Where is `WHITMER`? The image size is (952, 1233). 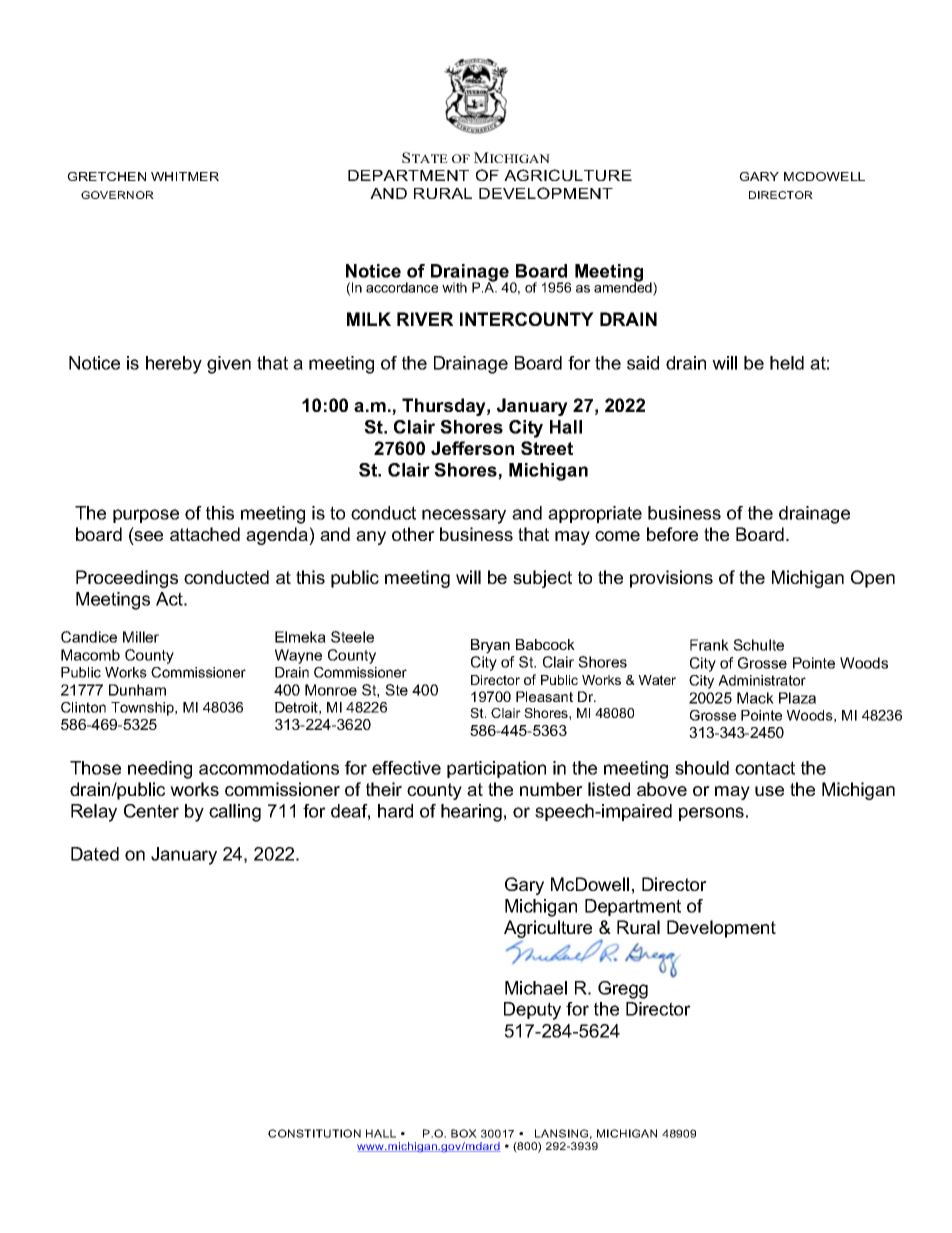
WHITMER is located at coordinates (185, 176).
